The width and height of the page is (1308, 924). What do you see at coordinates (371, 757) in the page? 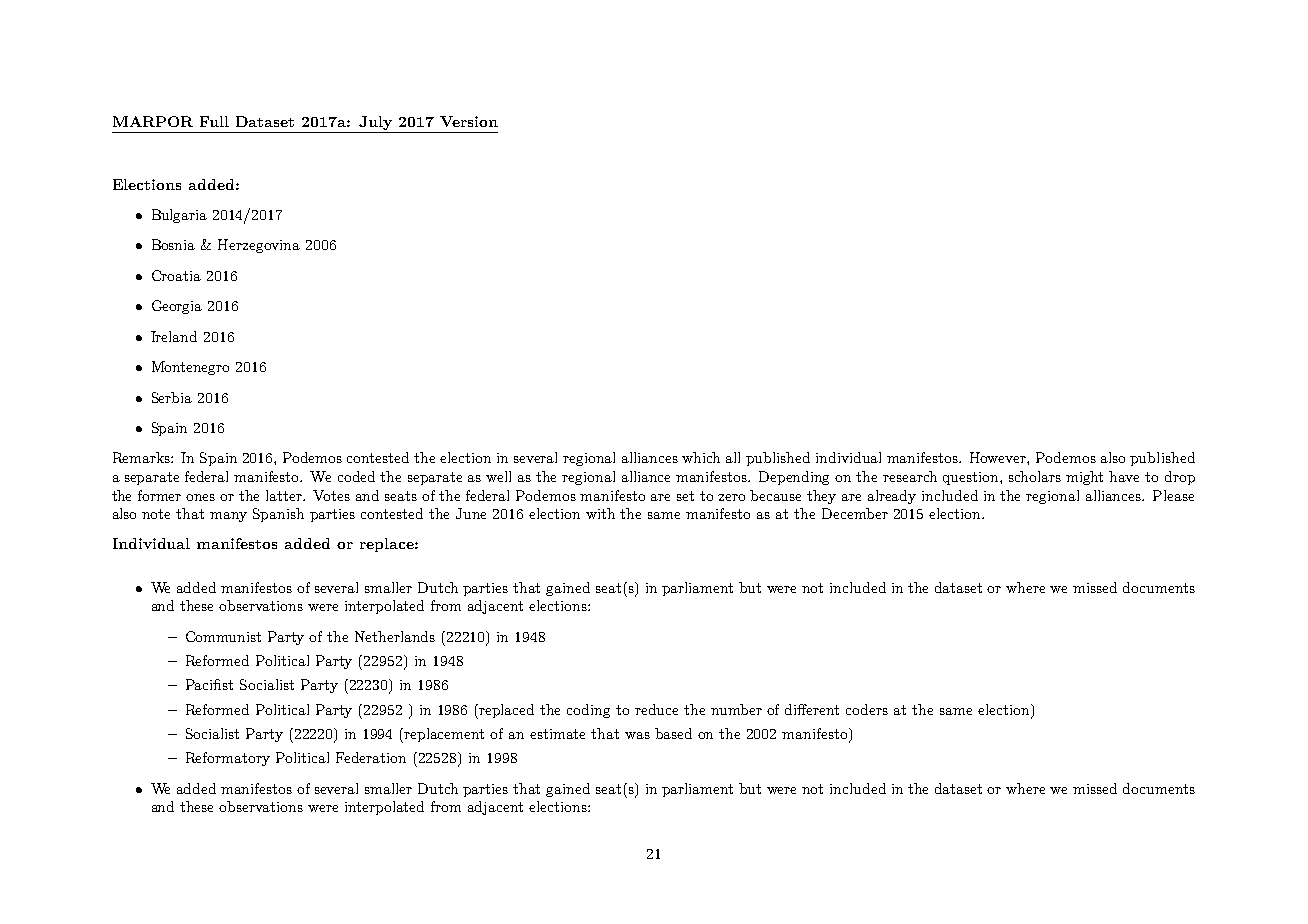
I see `Federation` at bounding box center [371, 757].
